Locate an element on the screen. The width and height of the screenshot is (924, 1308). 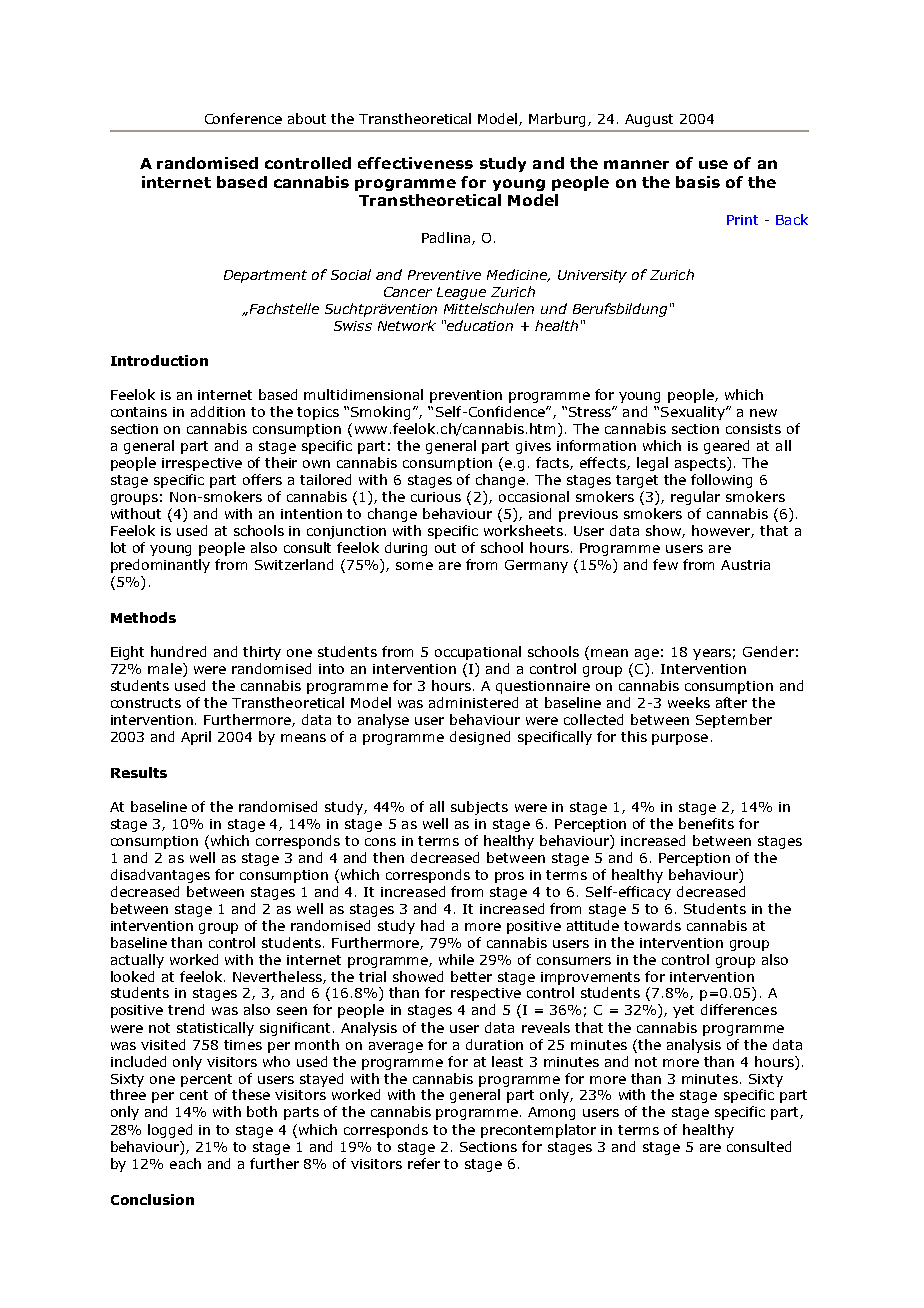
subjects is located at coordinates (479, 808).
